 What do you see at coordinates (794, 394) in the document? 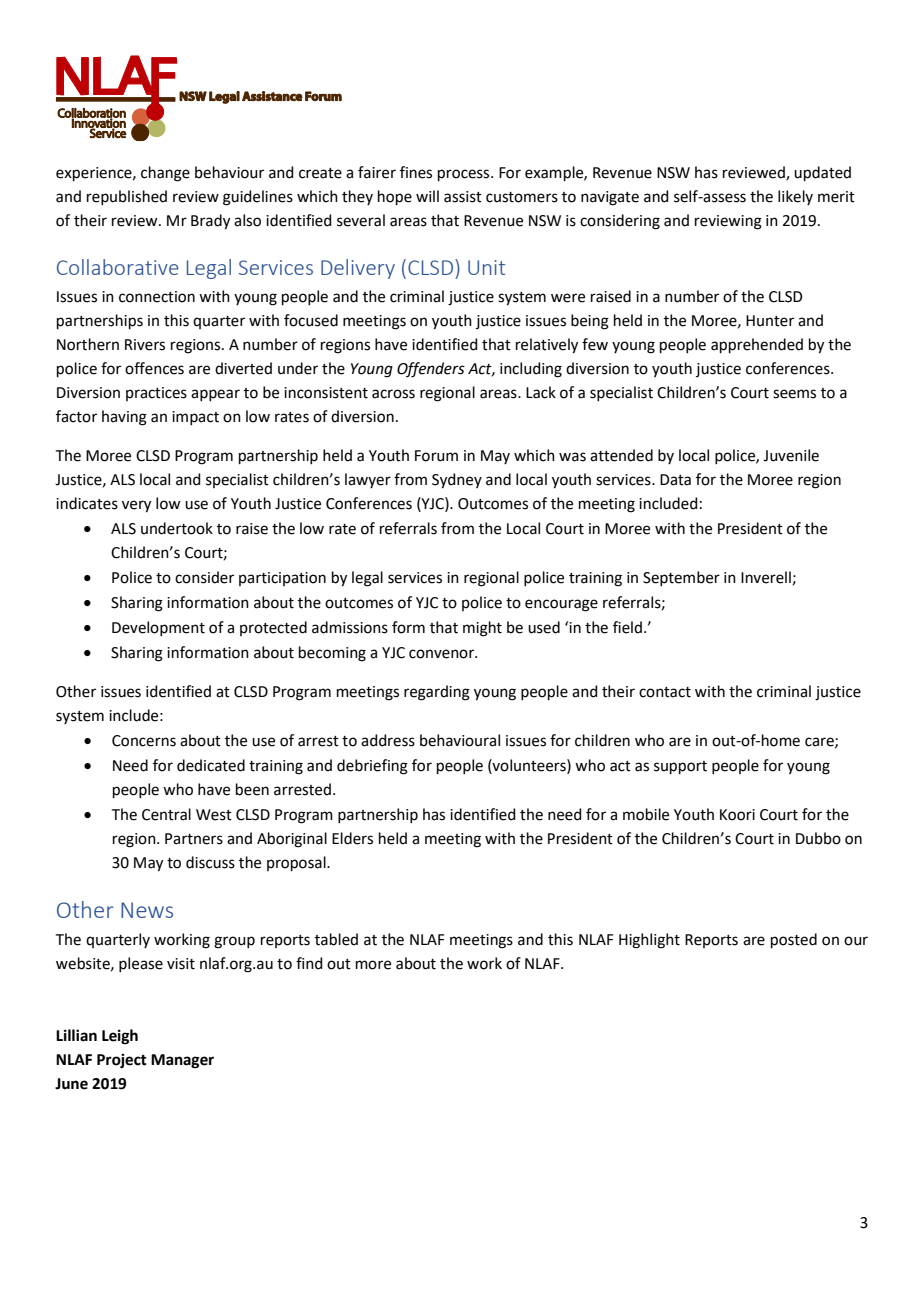
I see `seems` at bounding box center [794, 394].
